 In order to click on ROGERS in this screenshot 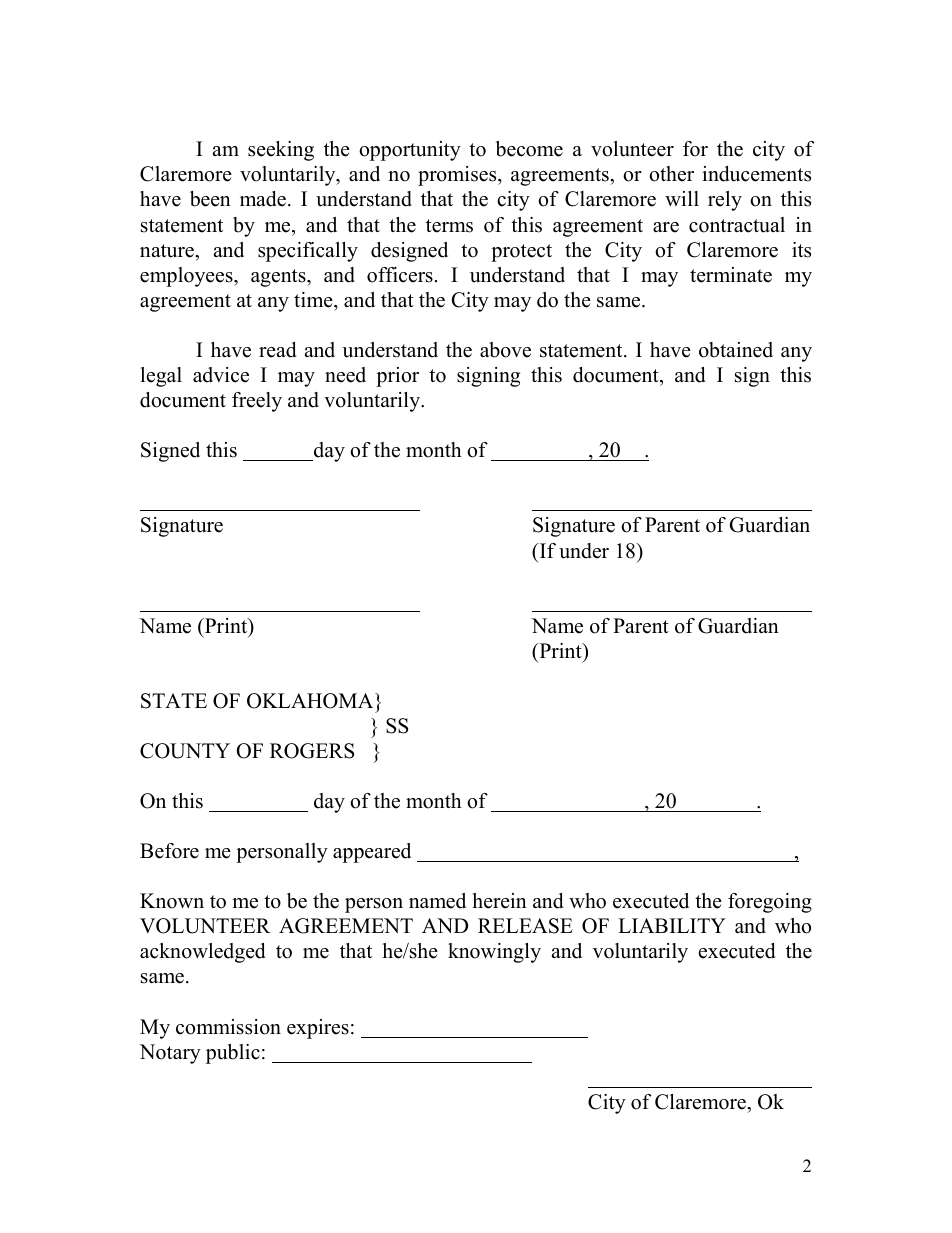, I will do `click(312, 751)`.
